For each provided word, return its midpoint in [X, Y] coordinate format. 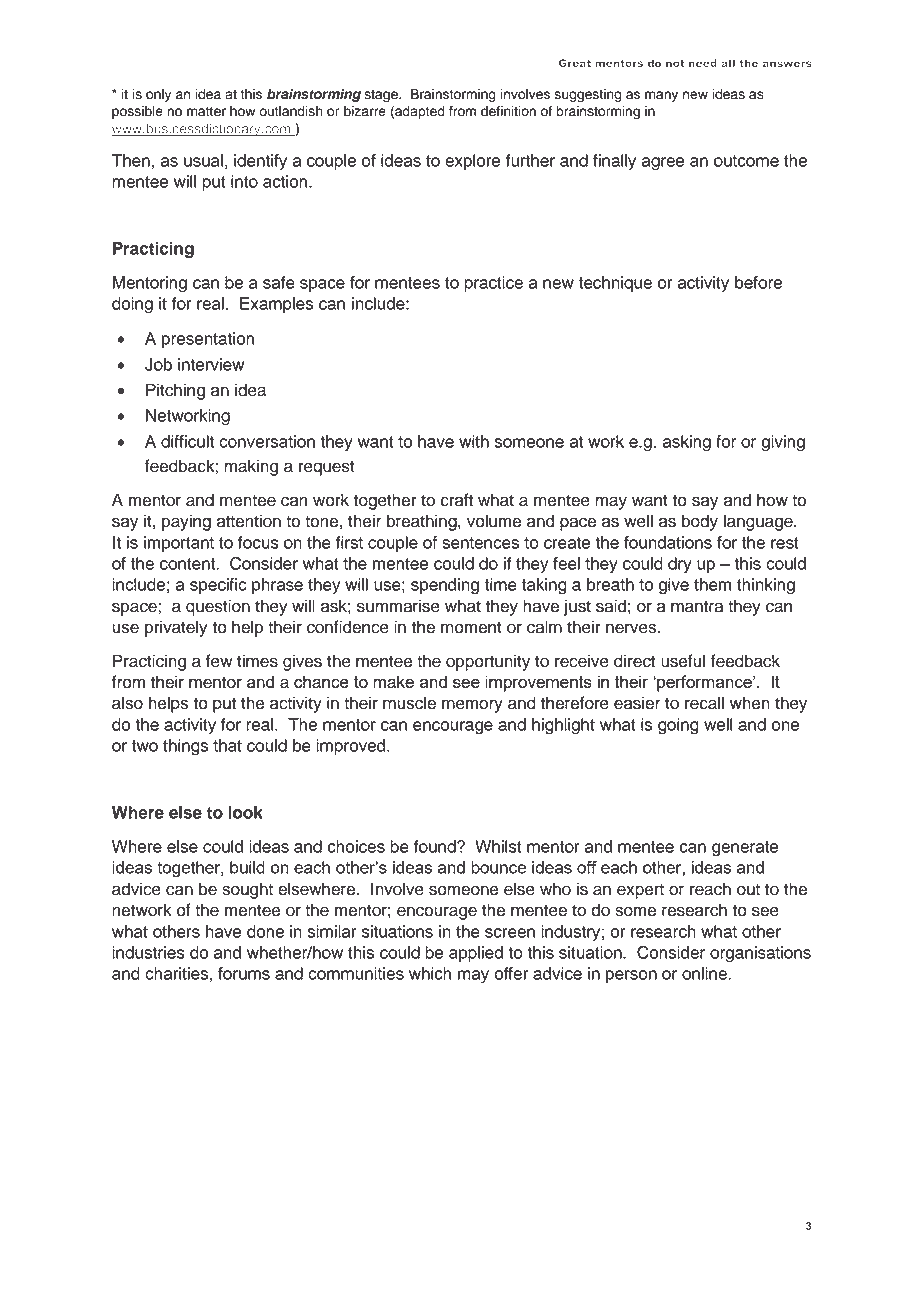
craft [456, 500]
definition [508, 111]
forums [244, 973]
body [700, 522]
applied [476, 954]
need [703, 63]
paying [186, 522]
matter [206, 112]
